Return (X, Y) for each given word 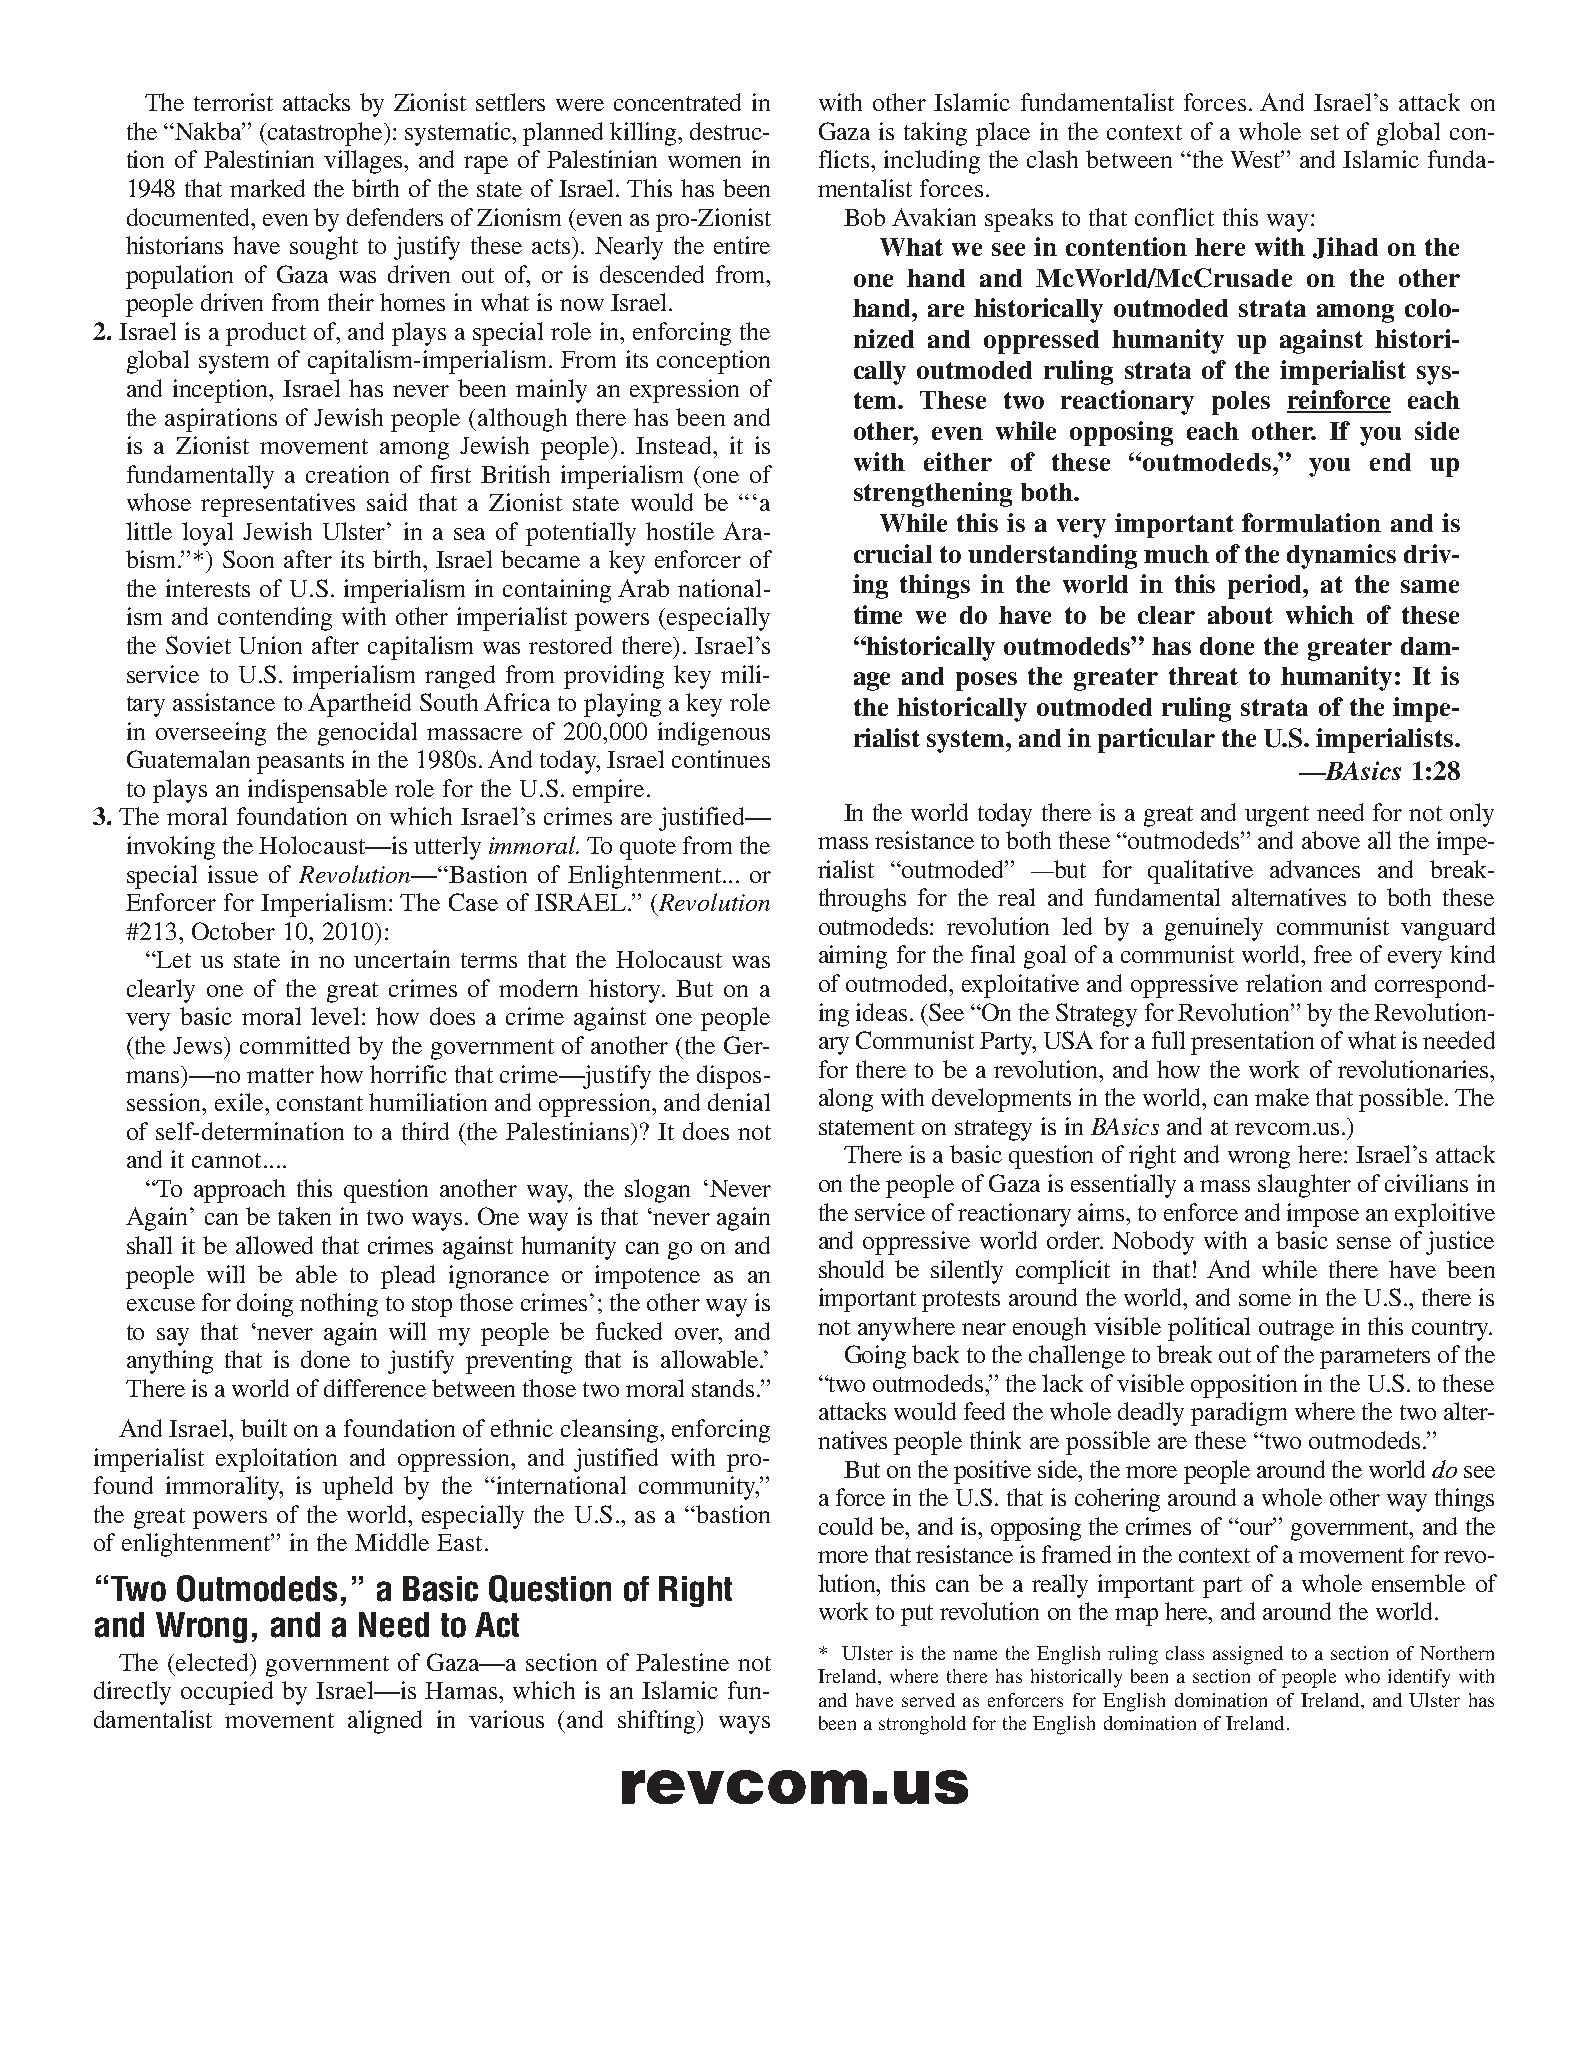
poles (1241, 403)
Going (875, 1357)
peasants (300, 763)
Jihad (1345, 248)
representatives (278, 505)
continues (721, 759)
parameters (1375, 1358)
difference (375, 1388)
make (1282, 1097)
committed (295, 1045)
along (846, 1100)
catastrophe (325, 134)
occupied (227, 1693)
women (704, 162)
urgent (1277, 816)
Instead (675, 445)
